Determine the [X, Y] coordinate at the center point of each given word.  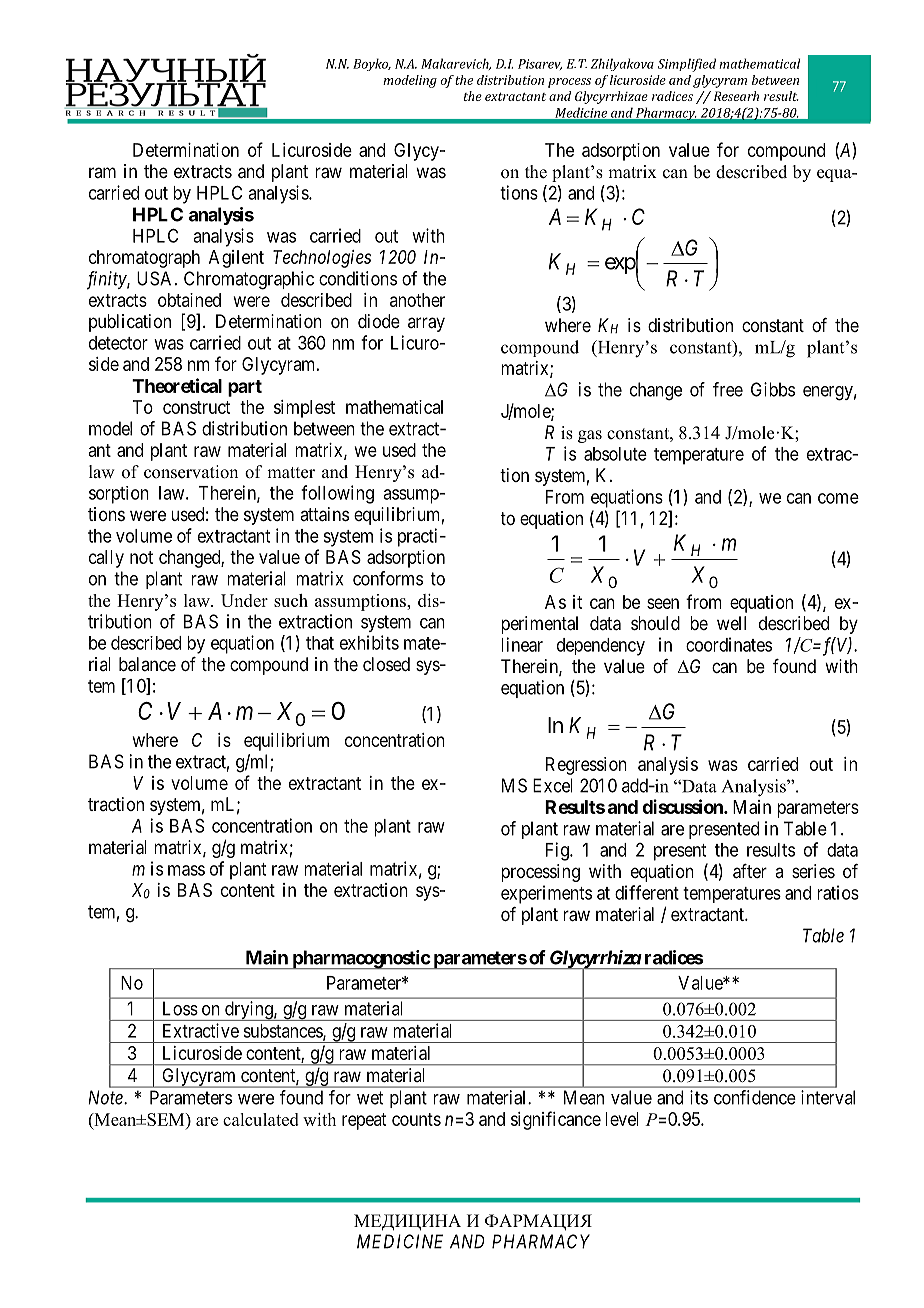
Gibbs [773, 389]
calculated [261, 1119]
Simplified [687, 65]
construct [196, 407]
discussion [683, 806]
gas [590, 436]
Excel [553, 785]
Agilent [236, 259]
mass [186, 870]
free [728, 389]
